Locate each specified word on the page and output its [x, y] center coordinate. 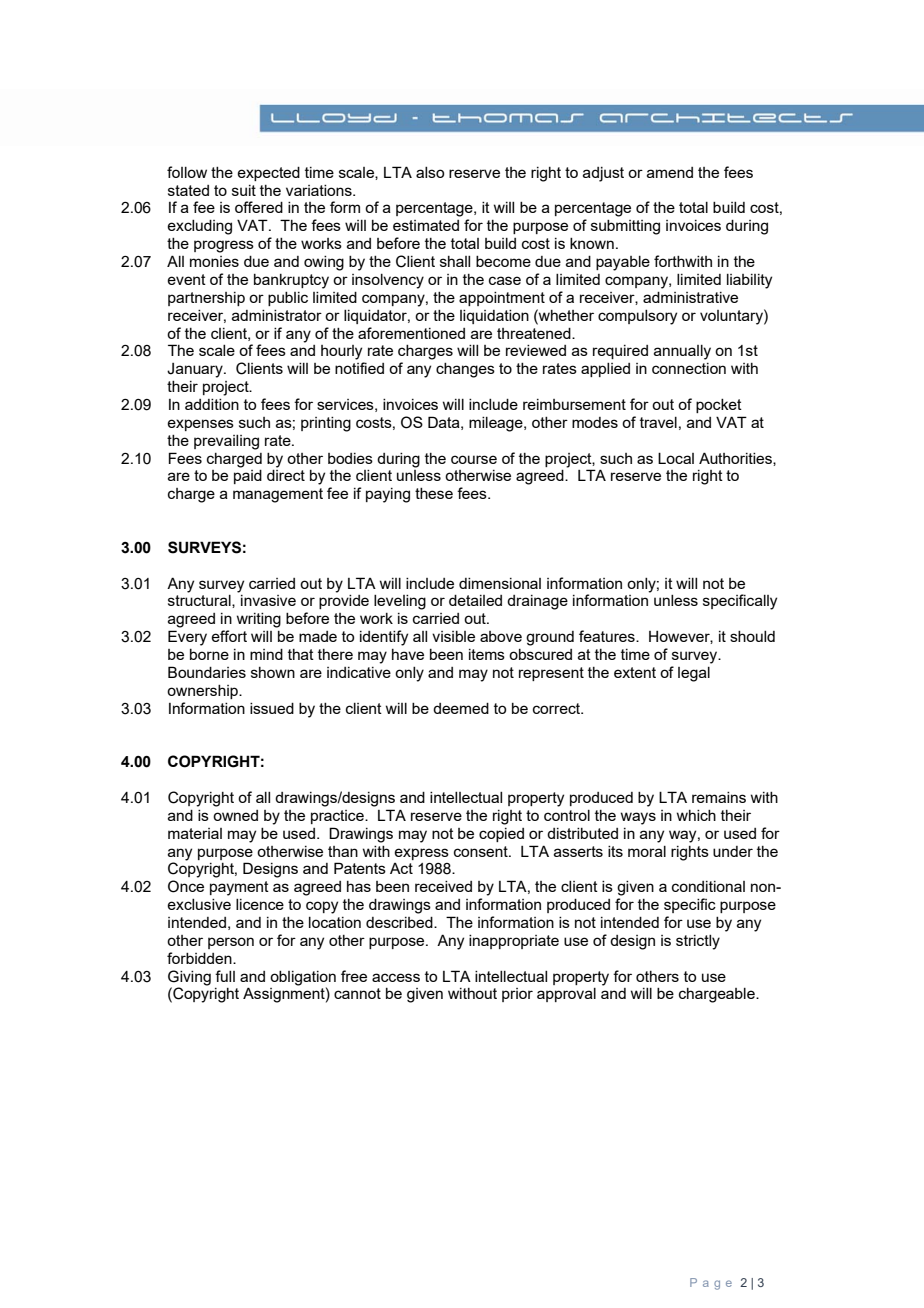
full [225, 976]
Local [676, 458]
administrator [277, 315]
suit [244, 190]
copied [501, 835]
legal [694, 674]
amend [670, 172]
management [278, 495]
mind [266, 654]
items [487, 654]
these [434, 493]
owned [235, 815]
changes [465, 370]
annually [682, 352]
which [696, 815]
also [430, 172]
